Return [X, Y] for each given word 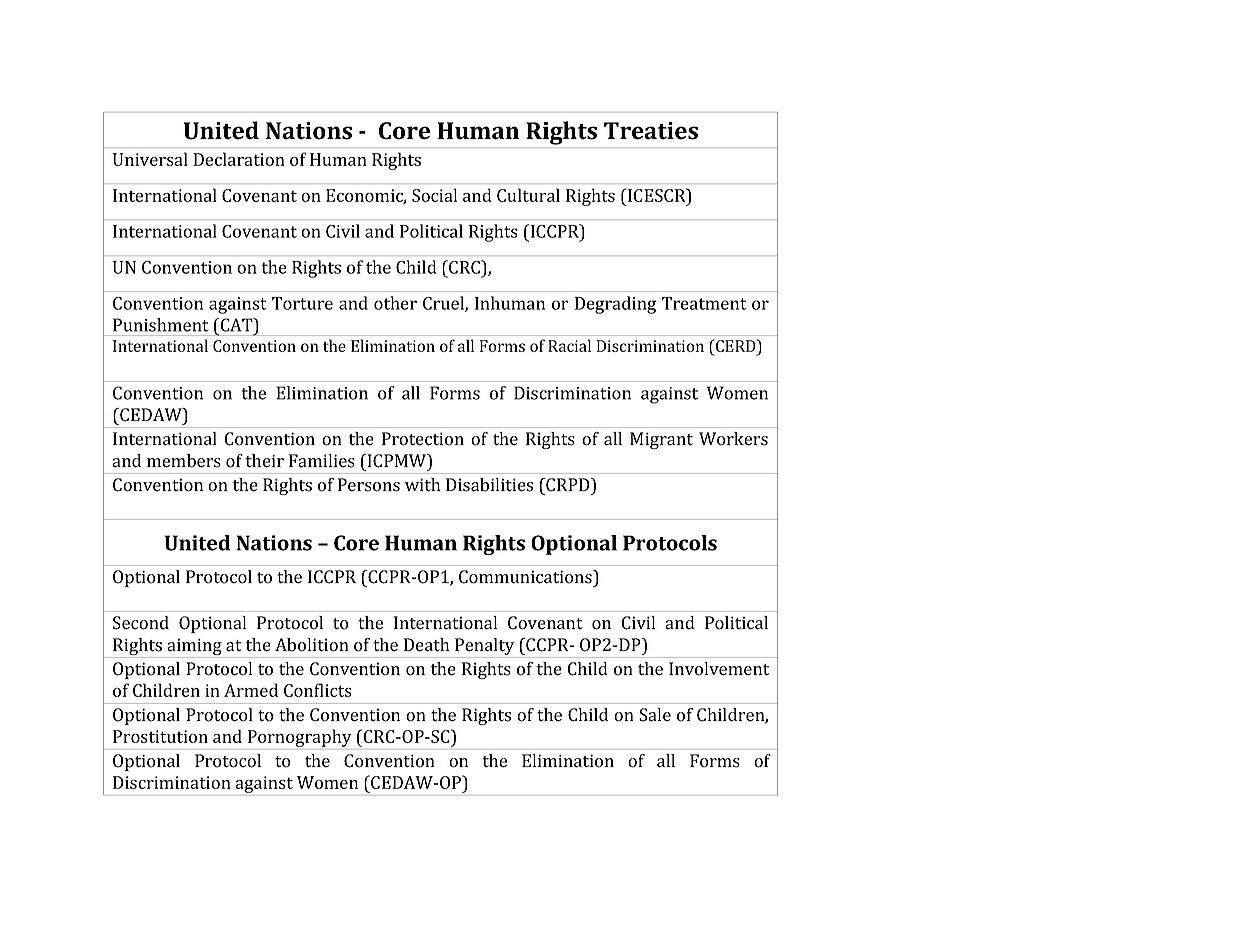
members [184, 461]
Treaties [651, 131]
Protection [423, 439]
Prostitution [160, 736]
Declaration [239, 159]
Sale [655, 715]
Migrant [661, 440]
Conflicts [318, 690]
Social [434, 195]
